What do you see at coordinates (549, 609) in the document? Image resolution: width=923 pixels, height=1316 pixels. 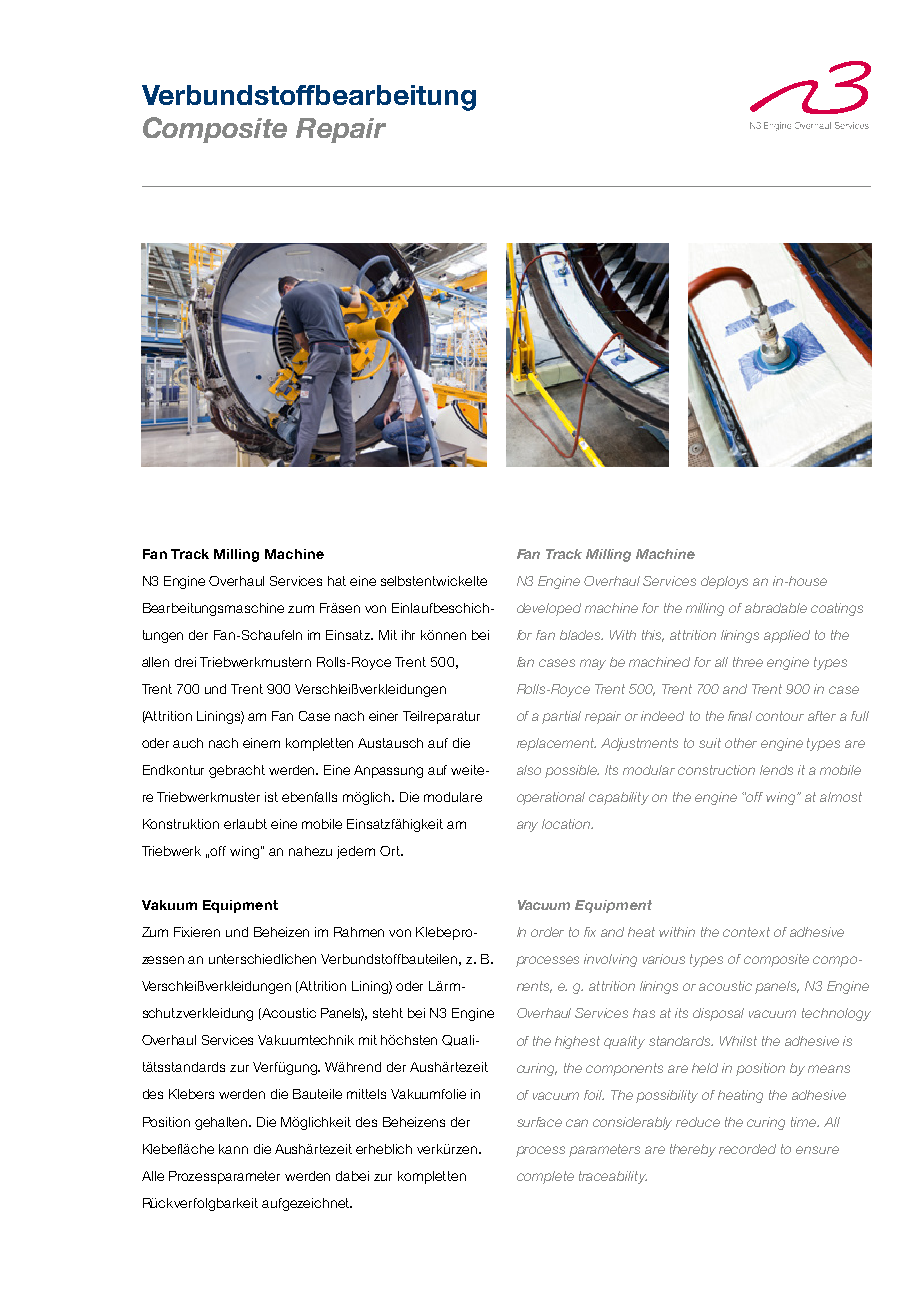 I see `developed` at bounding box center [549, 609].
